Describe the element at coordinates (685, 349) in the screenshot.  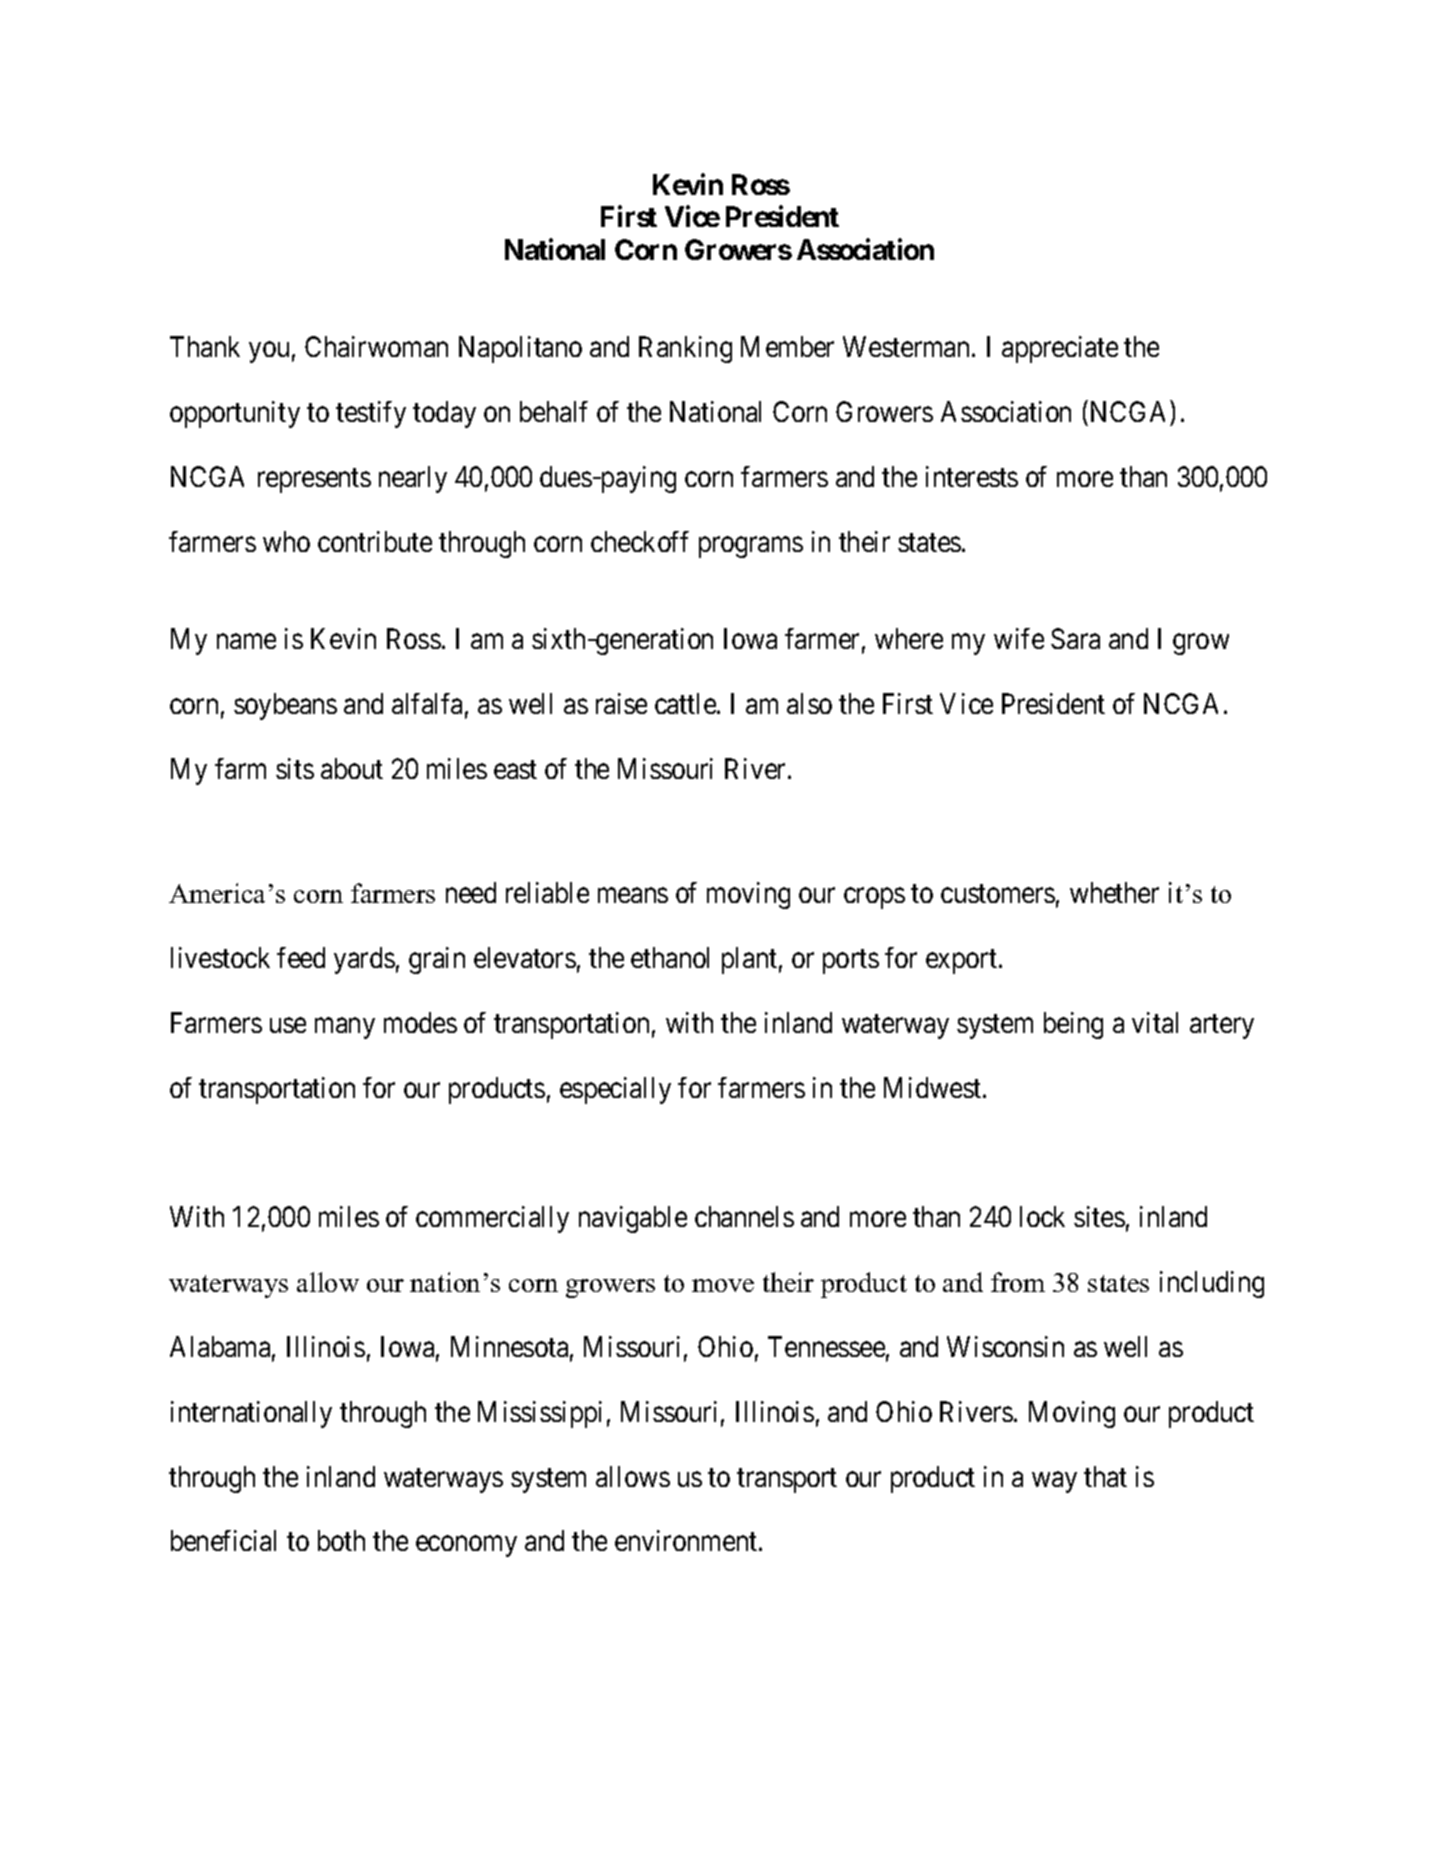
I see `Ranking` at that location.
